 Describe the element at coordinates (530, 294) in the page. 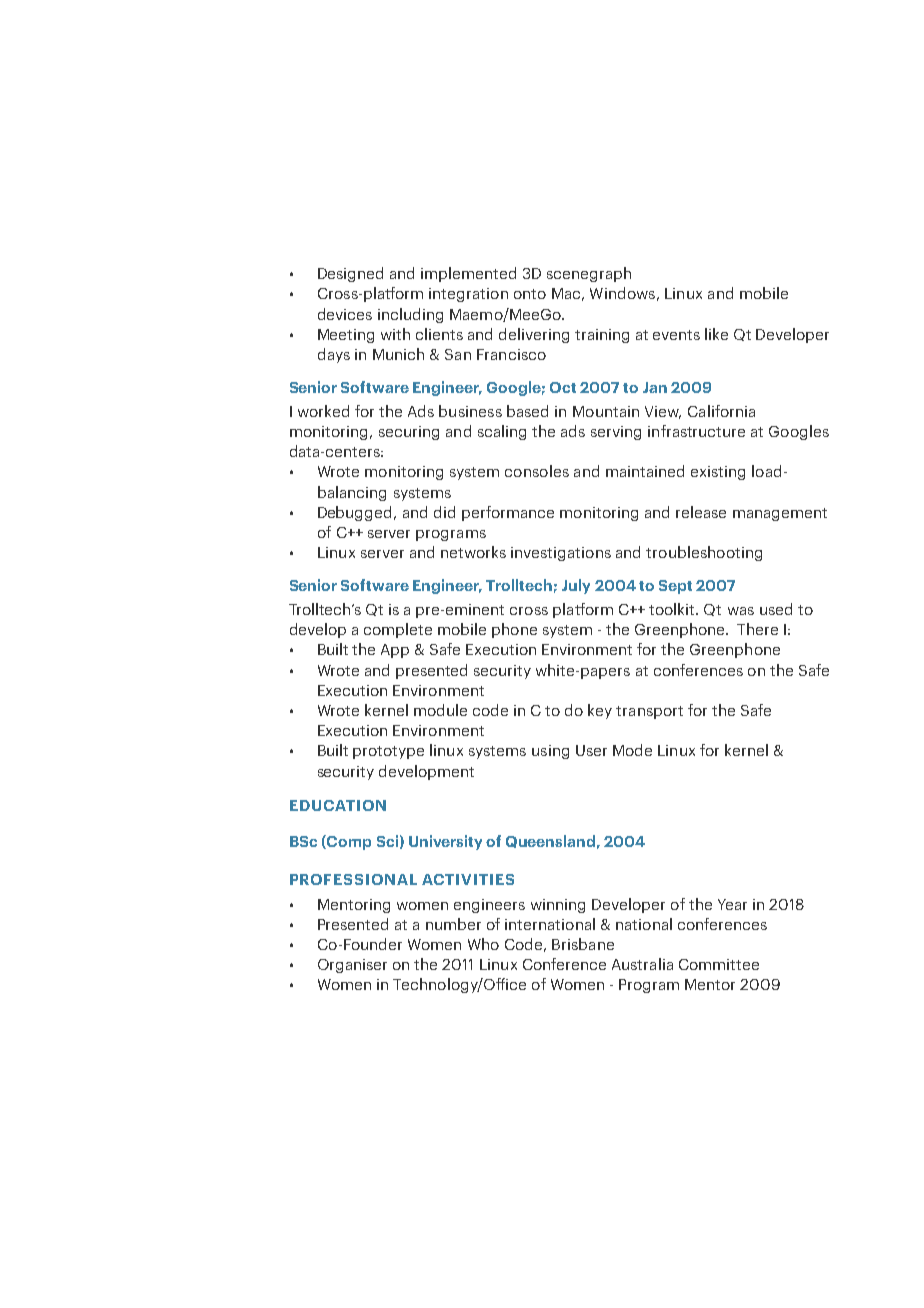

I see `onto` at that location.
